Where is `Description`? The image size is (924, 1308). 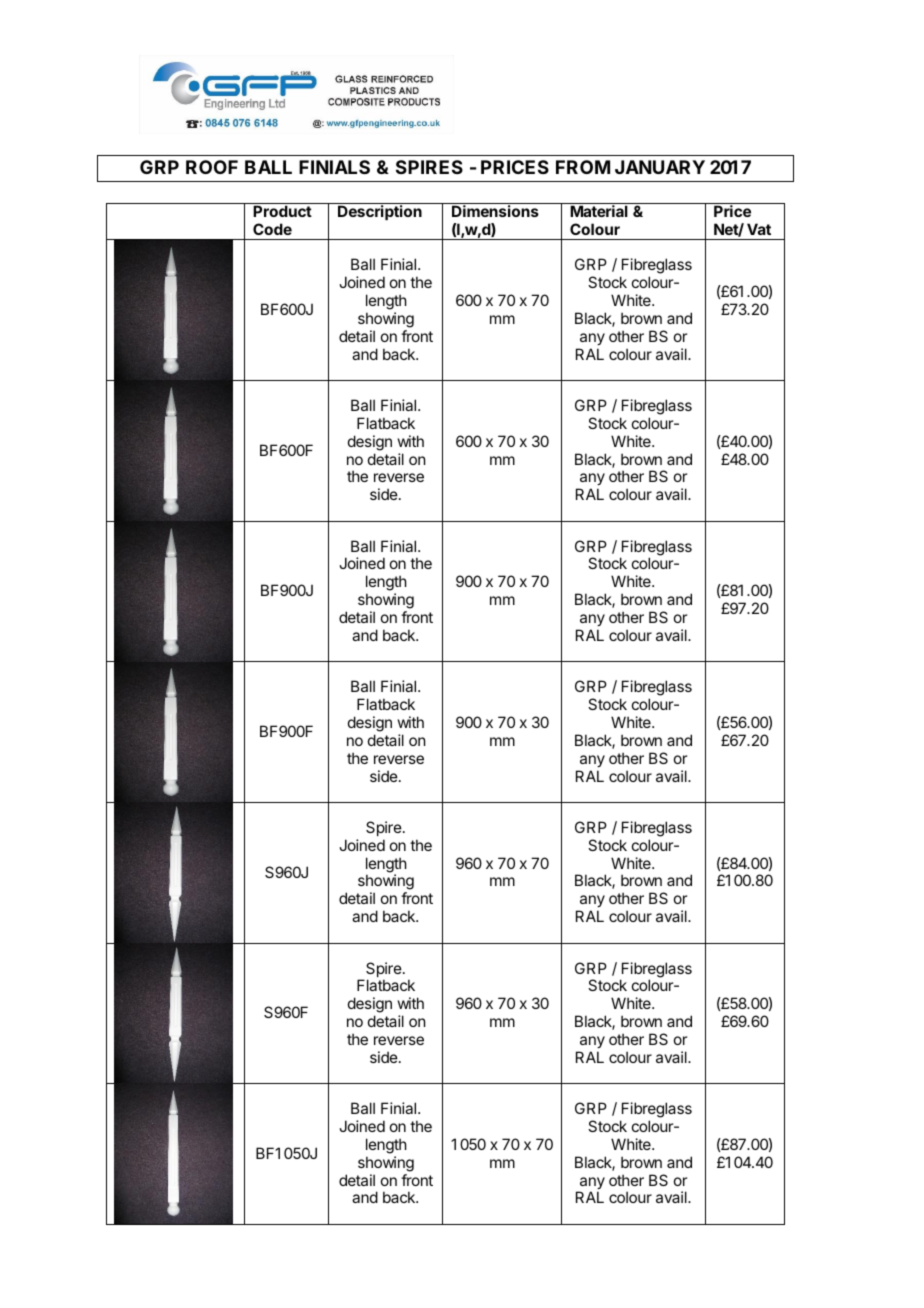
Description is located at coordinates (380, 212).
